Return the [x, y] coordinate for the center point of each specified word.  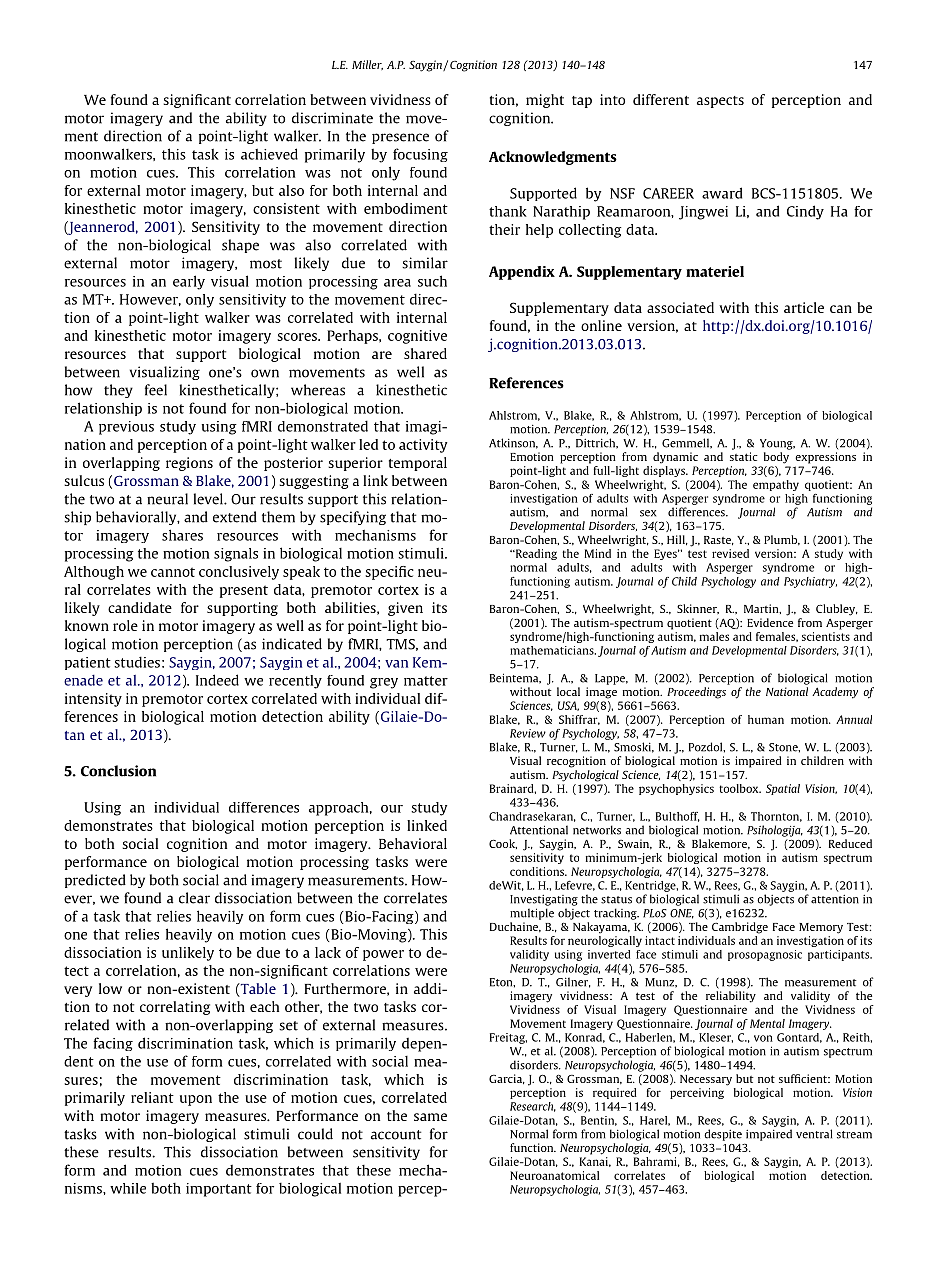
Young [777, 444]
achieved [269, 154]
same [430, 1117]
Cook [503, 844]
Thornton [776, 817]
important [219, 1190]
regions [189, 464]
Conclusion [118, 771]
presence [400, 138]
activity [423, 446]
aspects [720, 102]
